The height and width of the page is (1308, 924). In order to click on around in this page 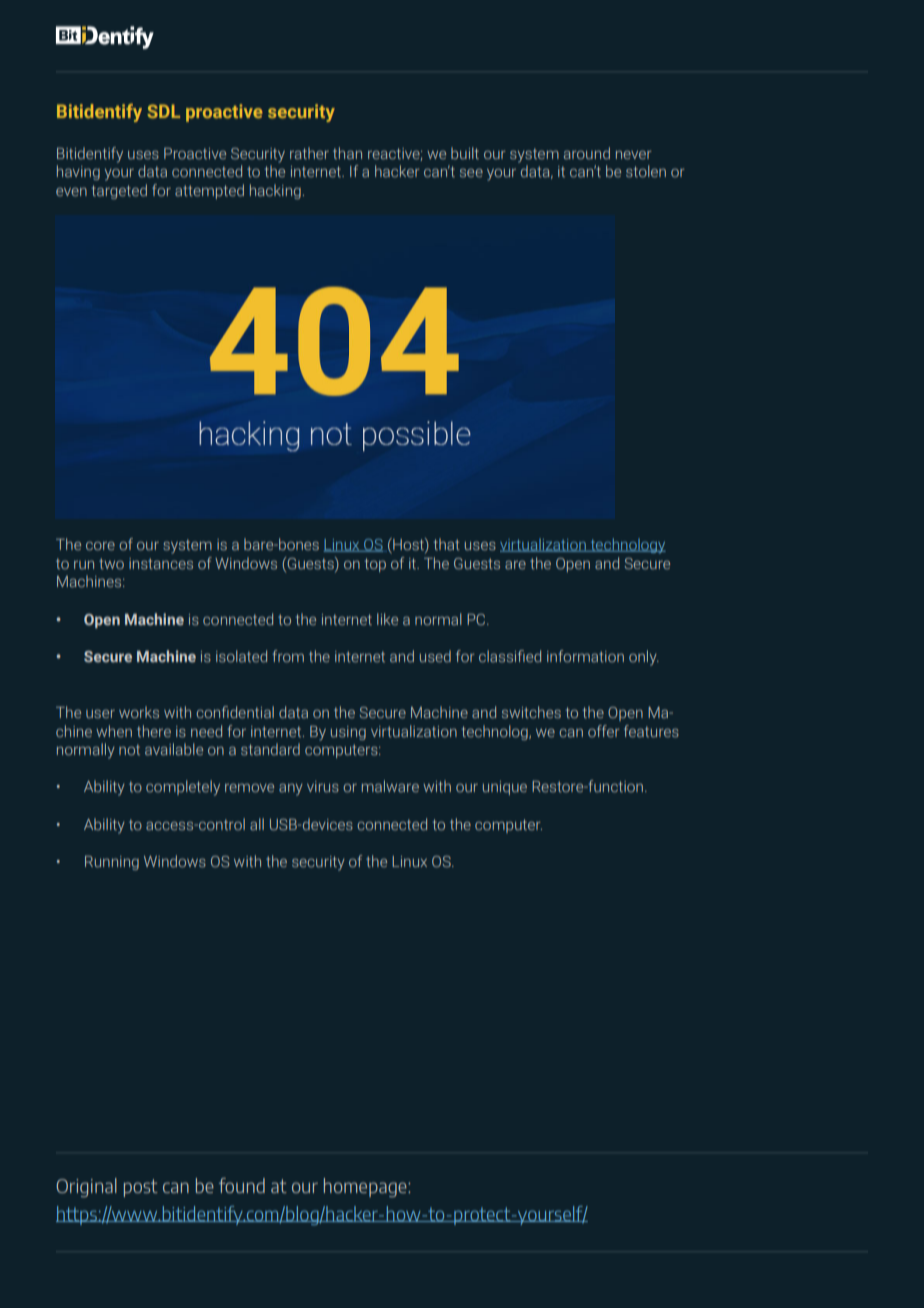, I will do `click(587, 153)`.
